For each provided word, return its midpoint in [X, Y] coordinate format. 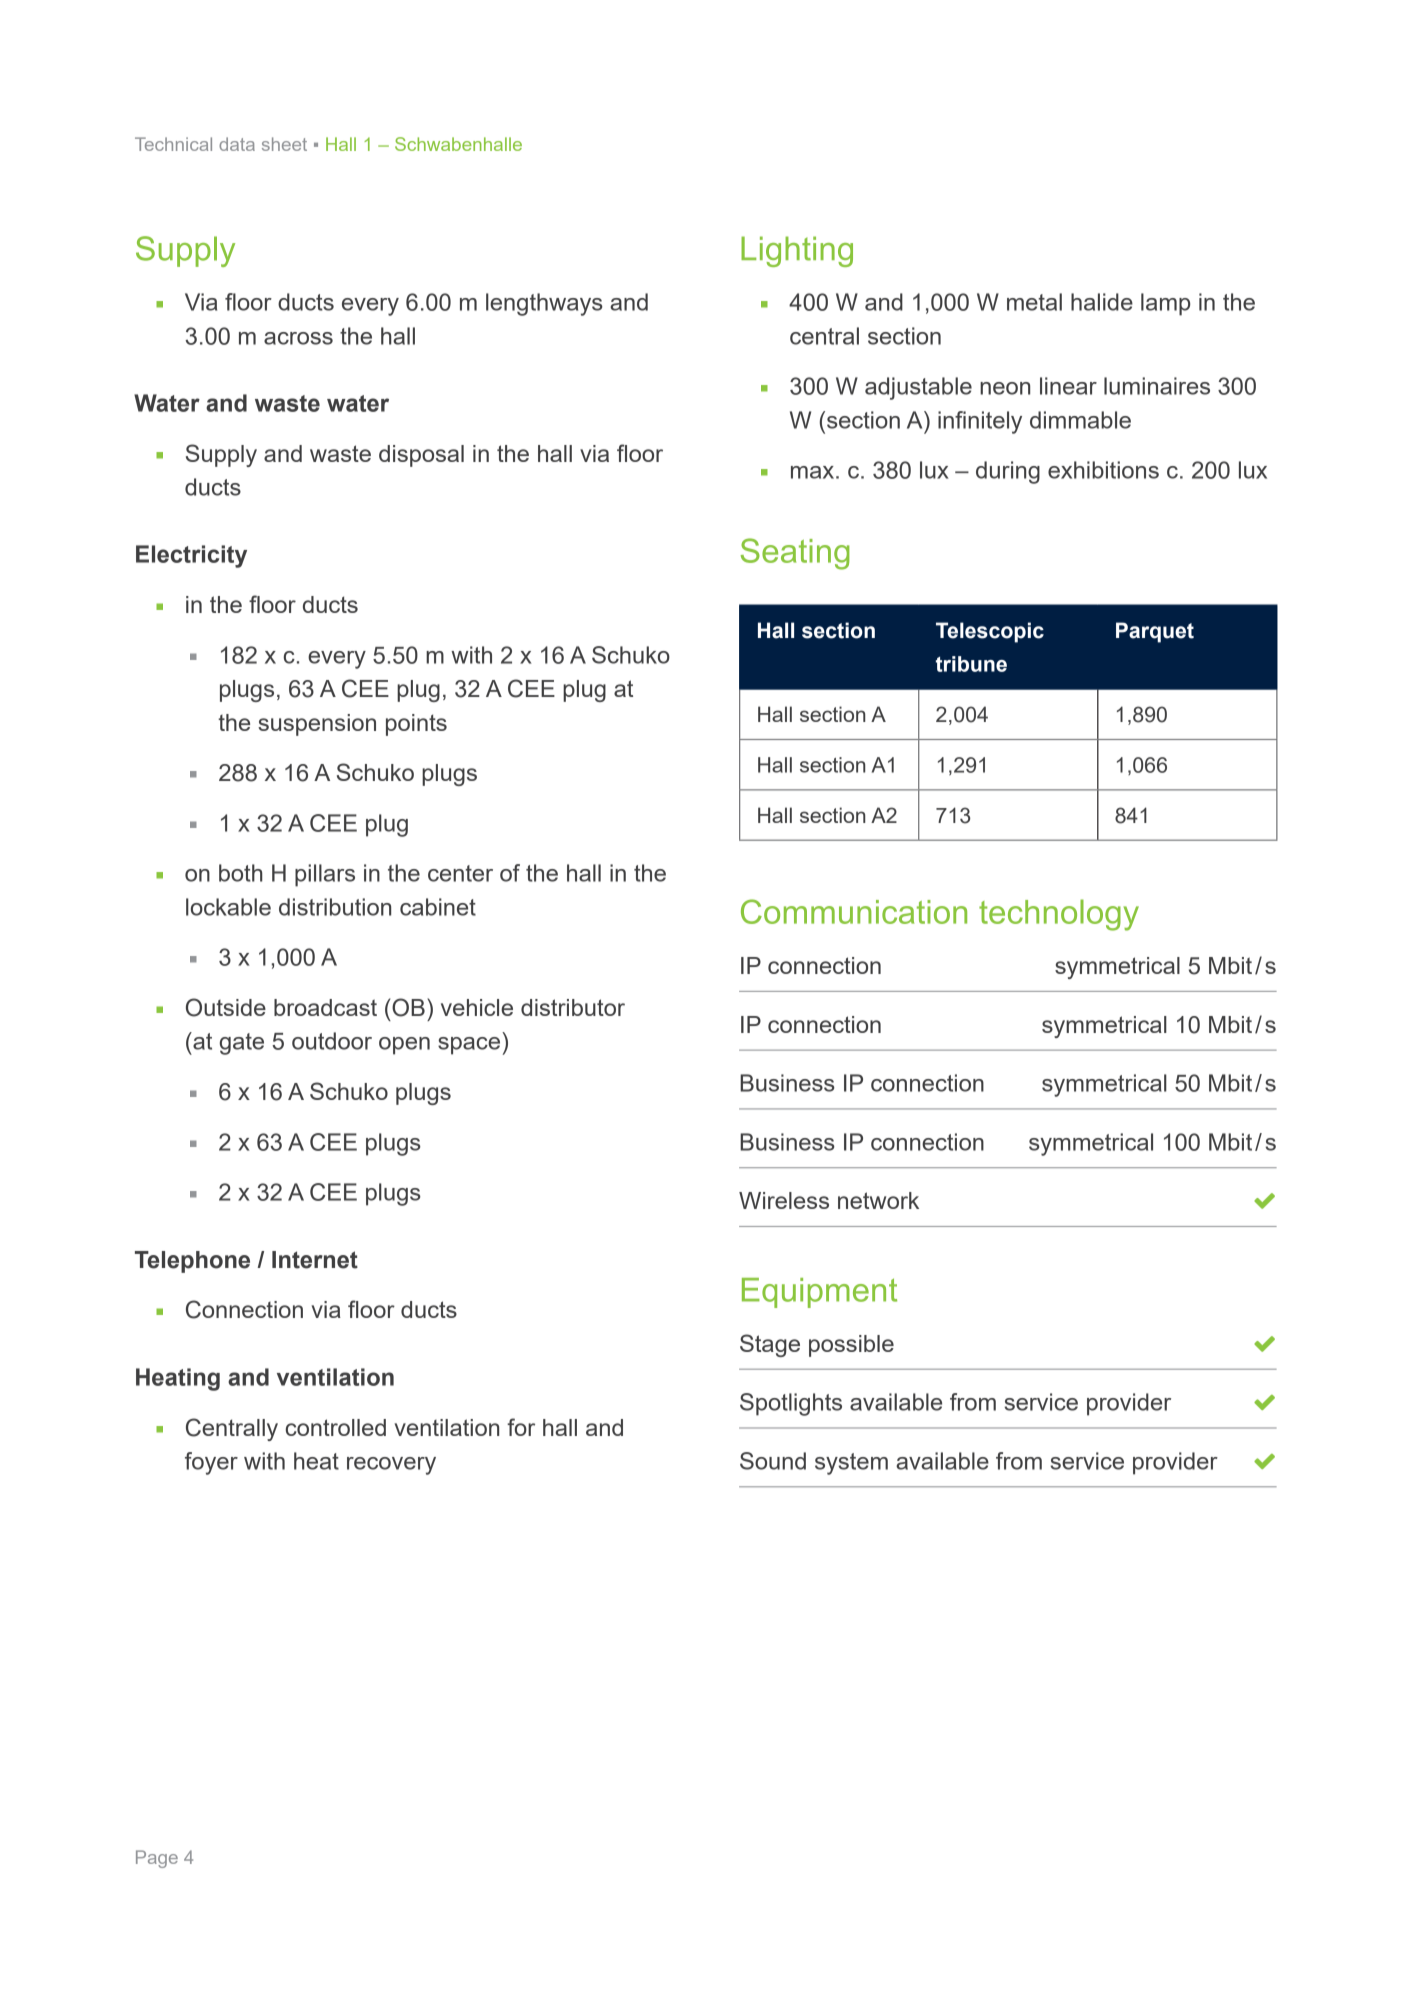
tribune [971, 664]
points [416, 725]
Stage [770, 1345]
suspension [317, 725]
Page [157, 1859]
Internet [315, 1260]
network [878, 1200]
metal [1034, 302]
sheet [284, 144]
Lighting [797, 251]
